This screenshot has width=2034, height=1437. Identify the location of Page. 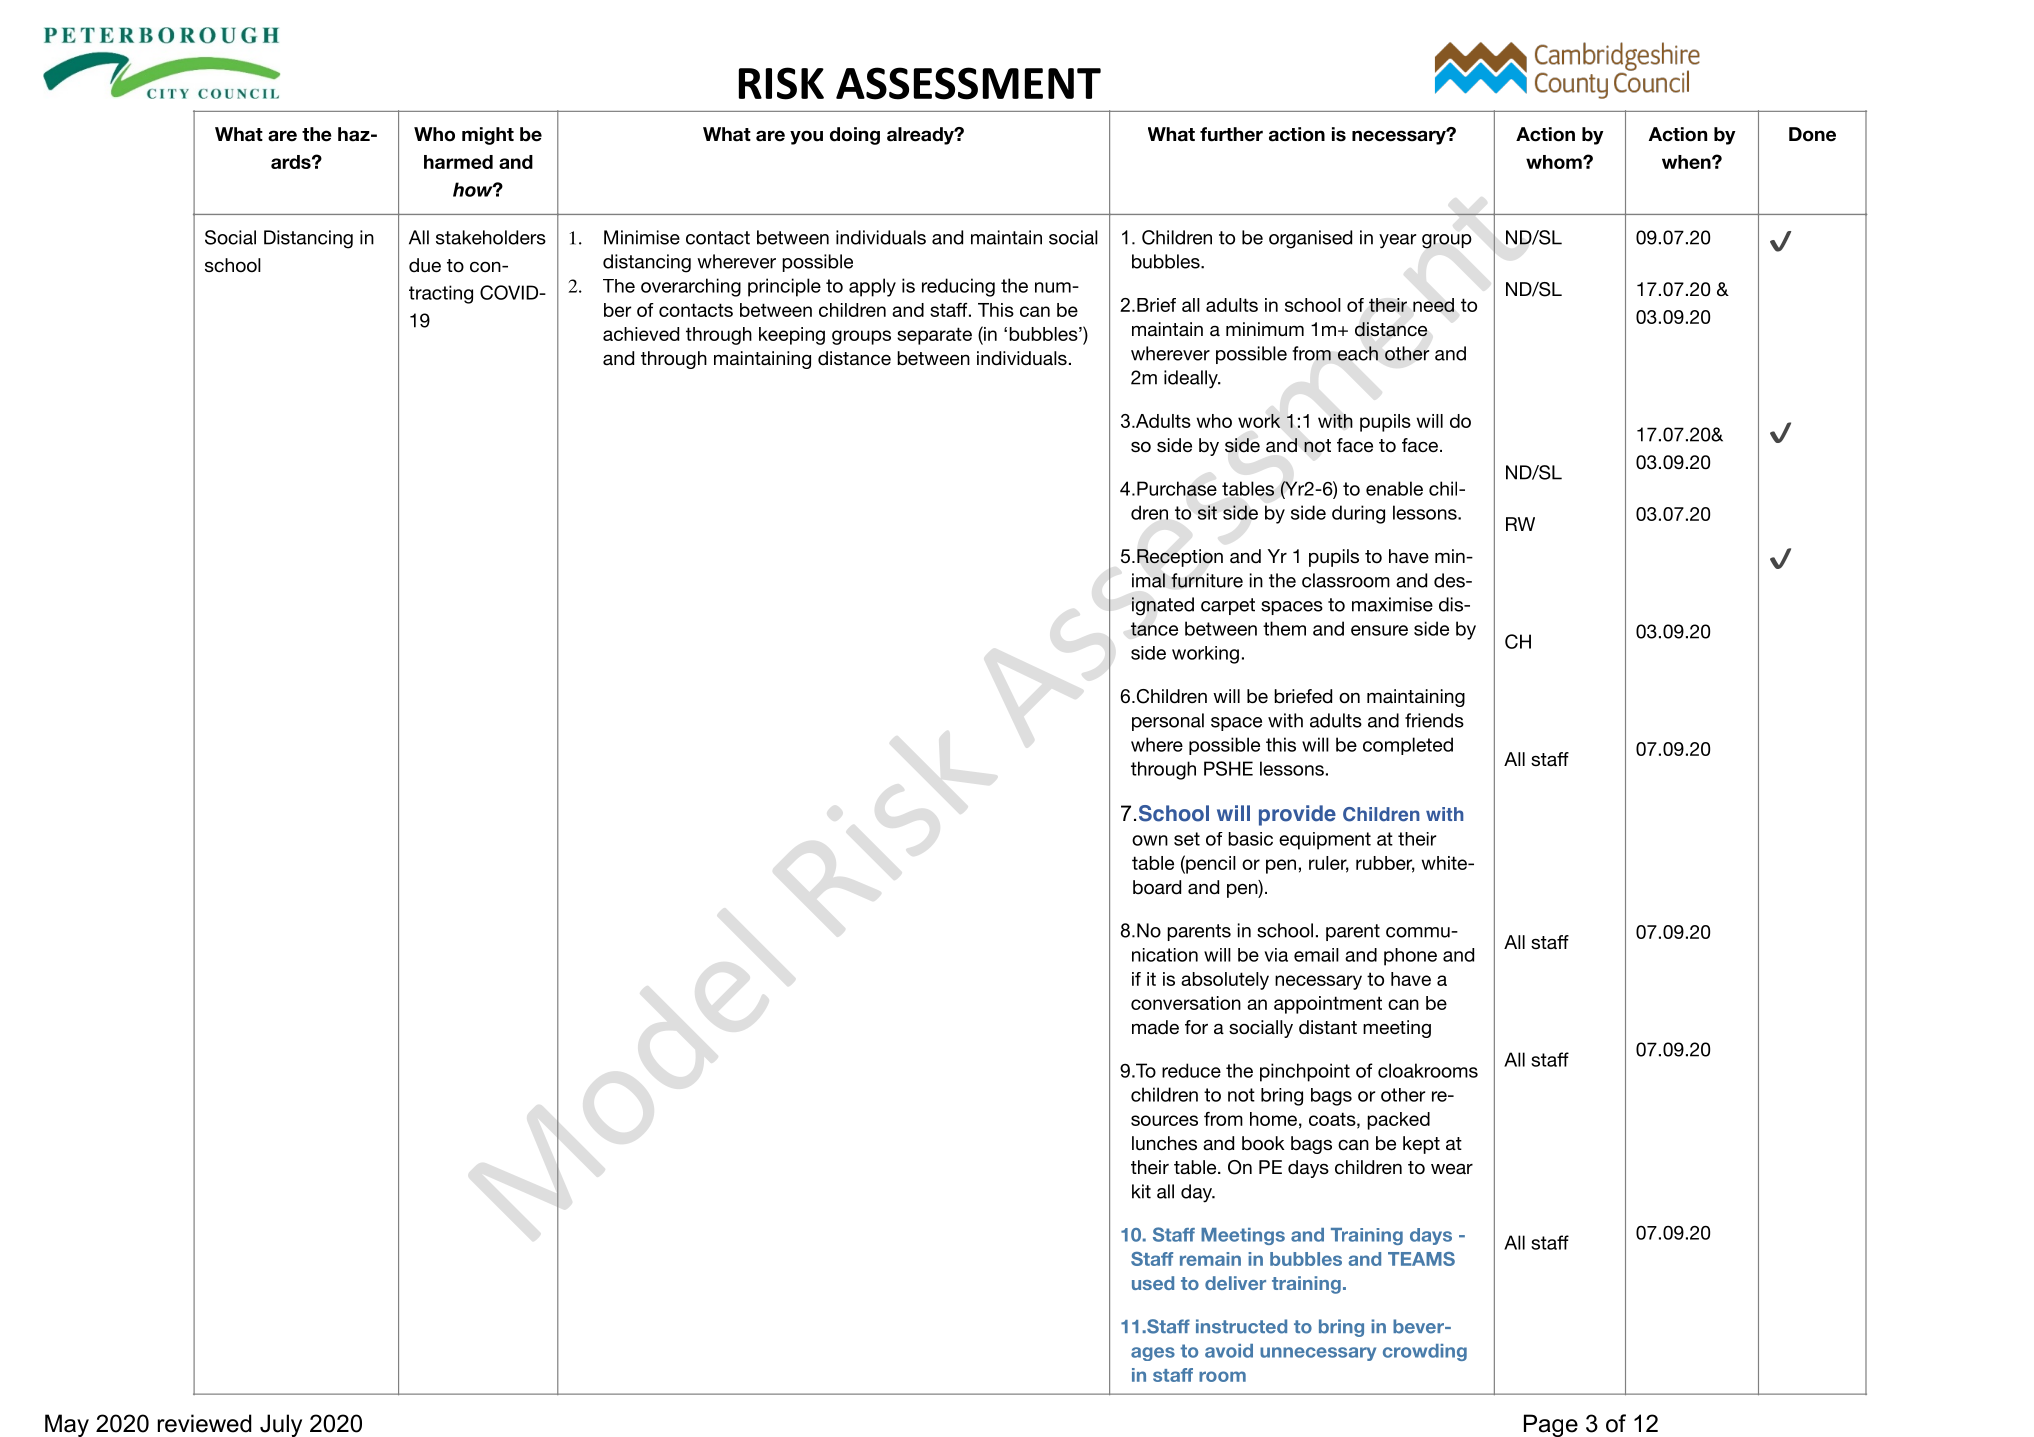
(1551, 1425).
